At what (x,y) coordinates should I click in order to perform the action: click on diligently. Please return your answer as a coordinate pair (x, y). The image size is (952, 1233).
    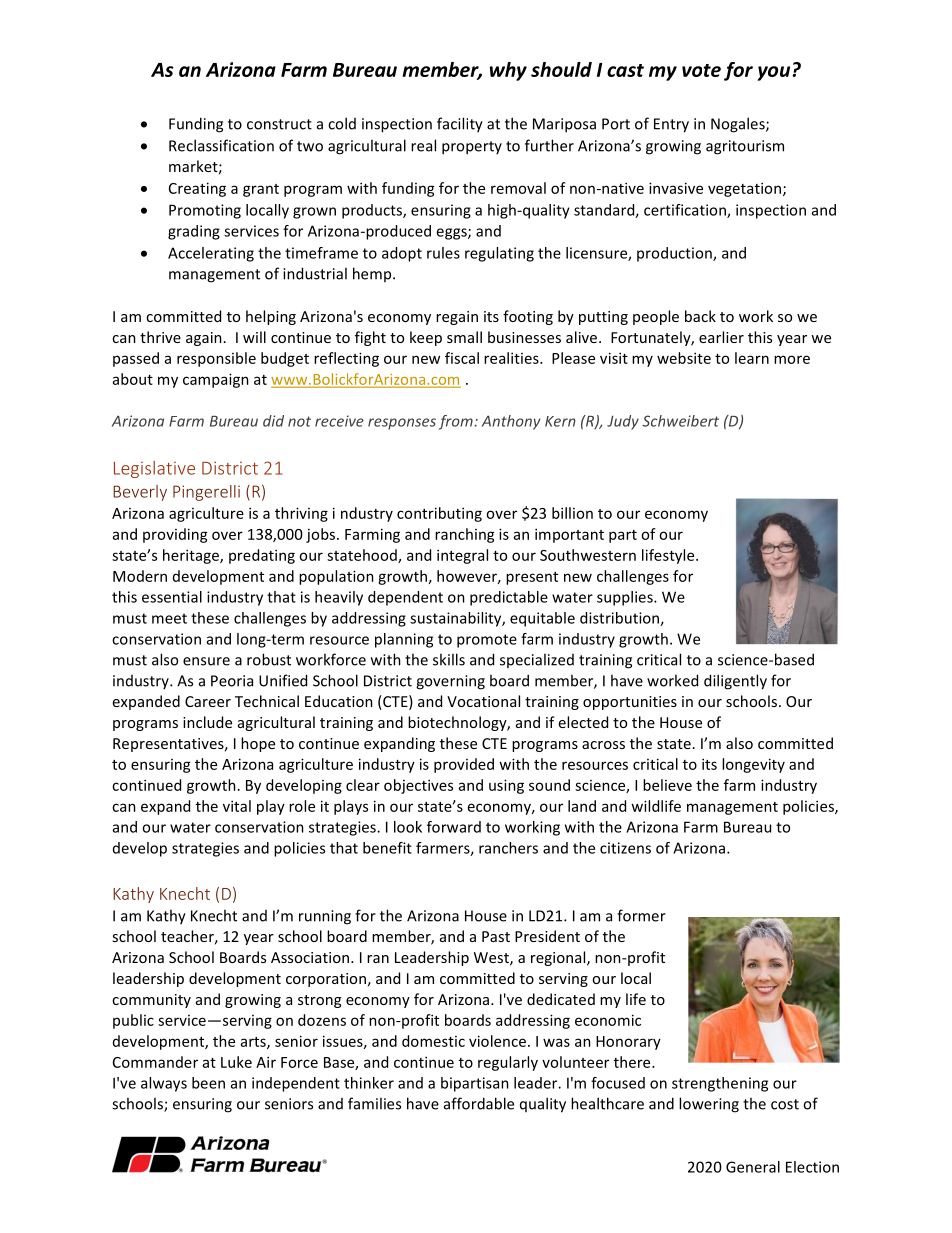
    Looking at the image, I should click on (735, 682).
